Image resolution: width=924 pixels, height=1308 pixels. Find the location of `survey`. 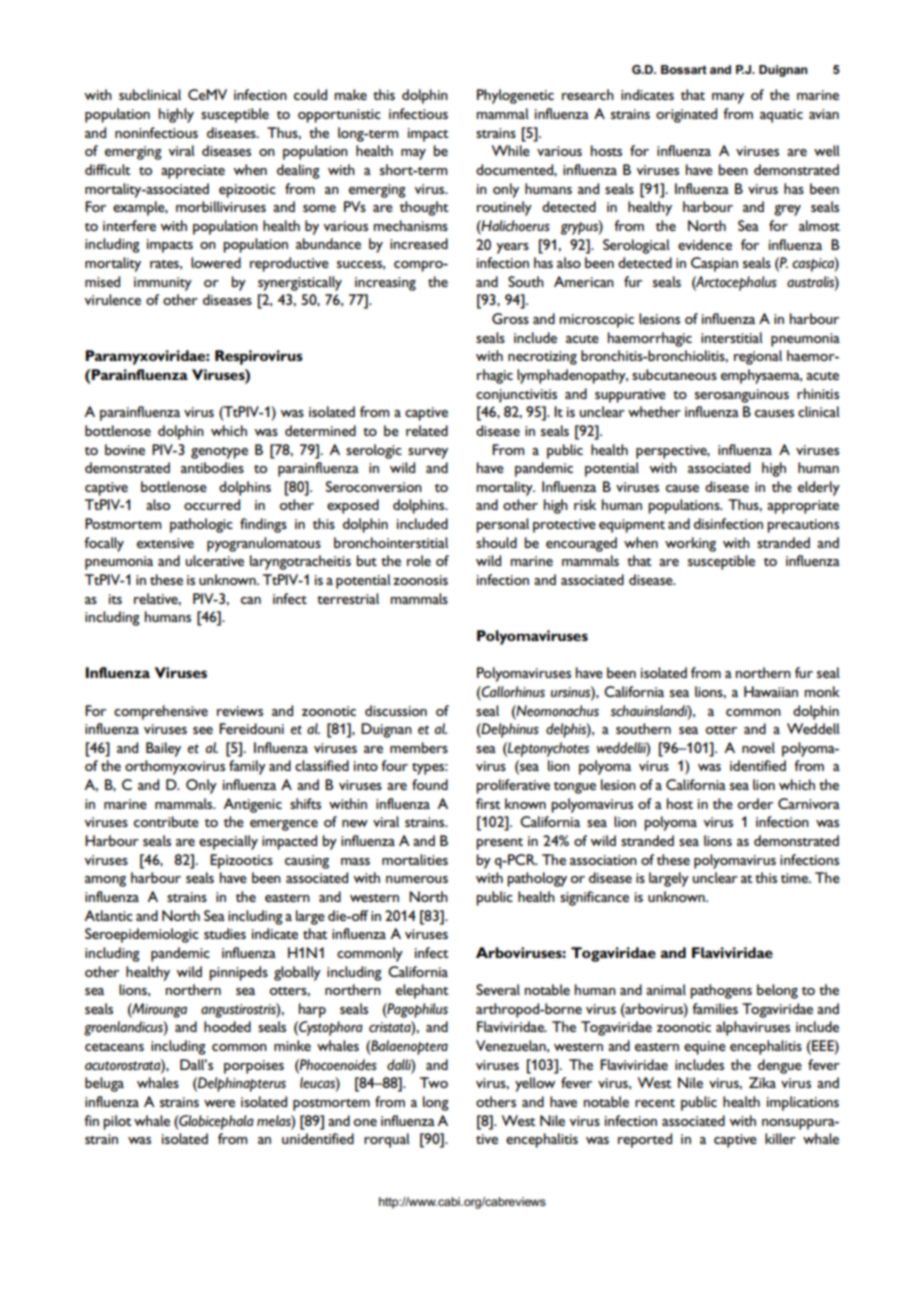

survey is located at coordinates (428, 453).
